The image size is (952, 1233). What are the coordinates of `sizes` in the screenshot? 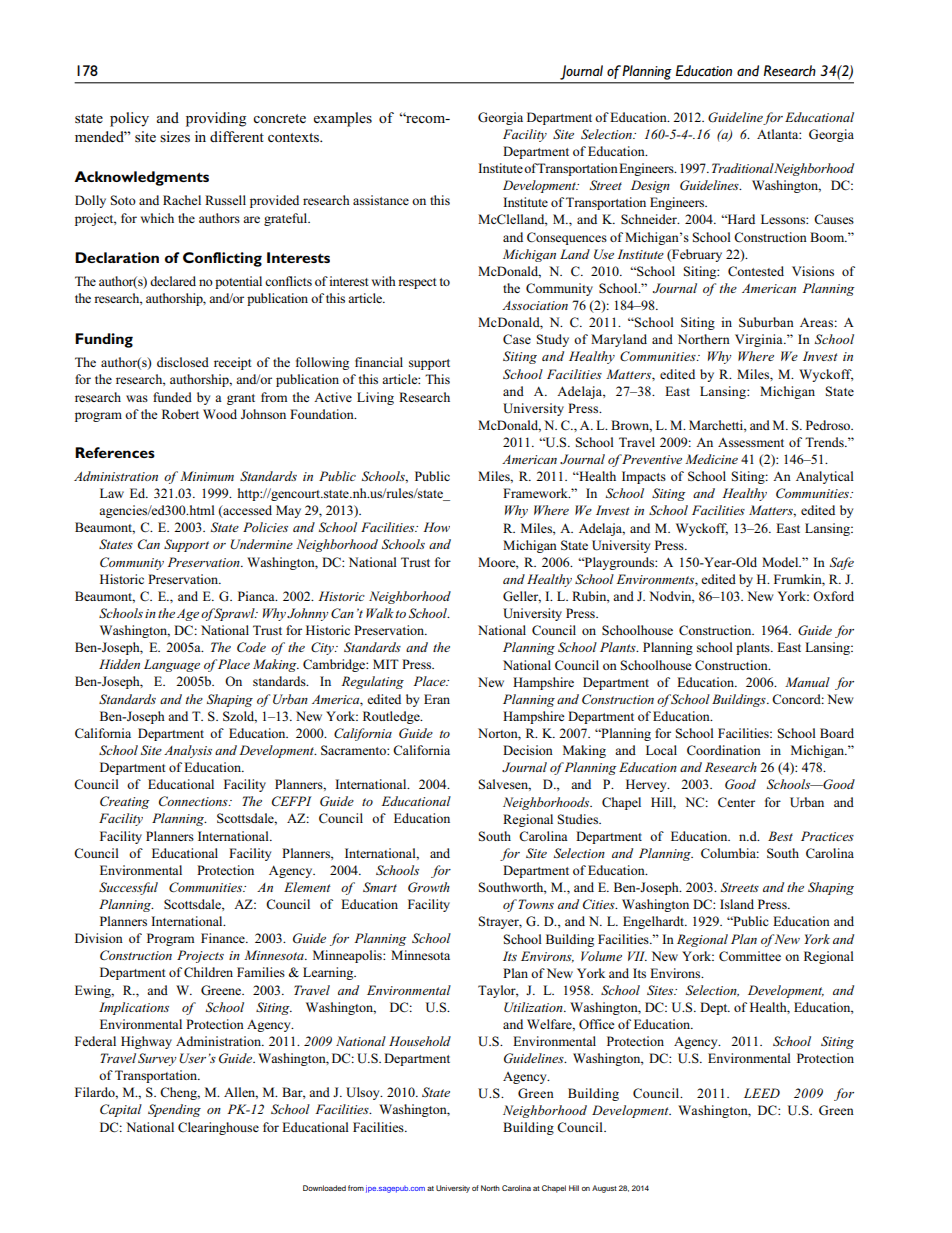 It's located at (175, 137).
